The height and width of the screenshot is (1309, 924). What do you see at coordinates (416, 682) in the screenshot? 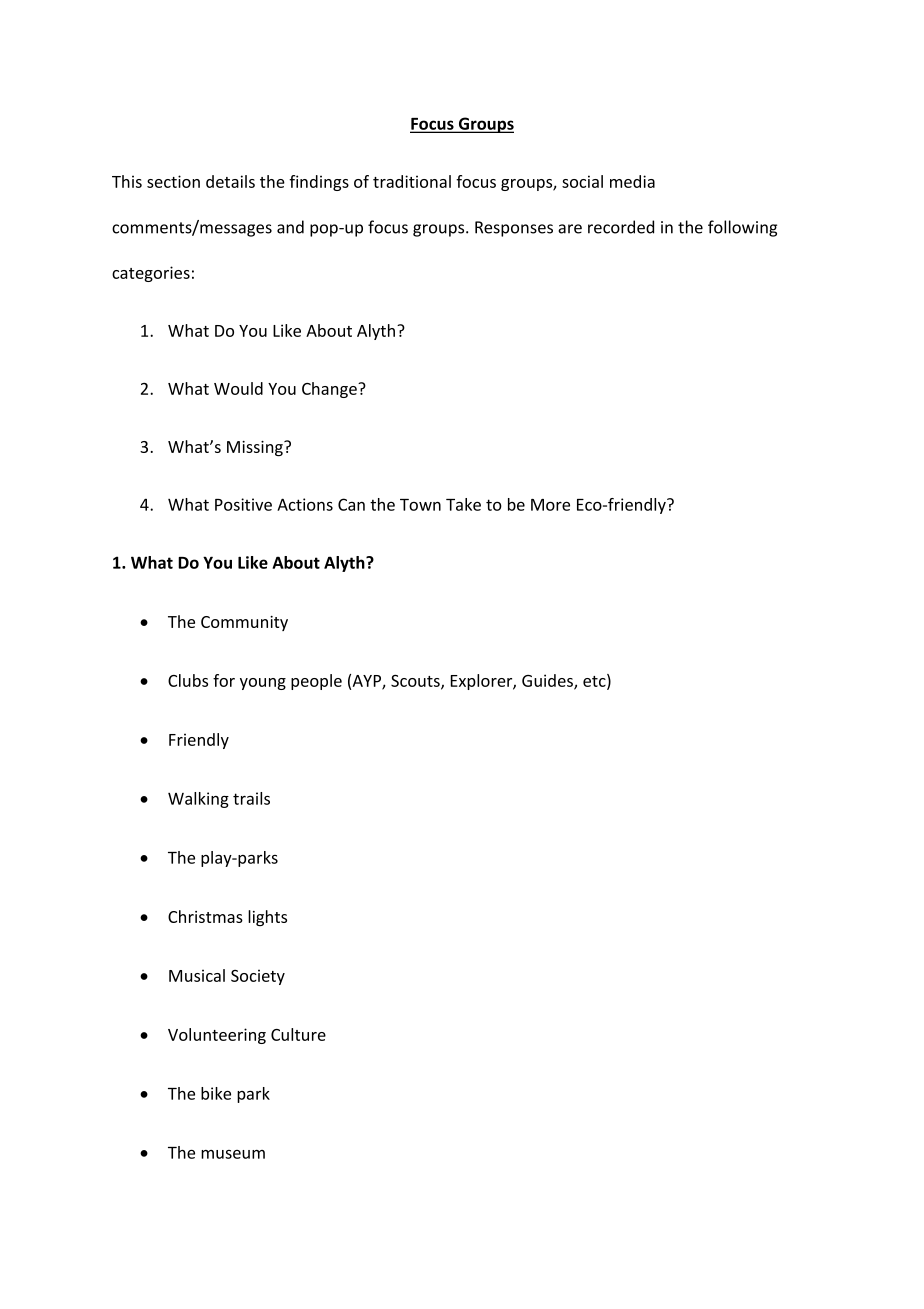
I see `Scouts` at bounding box center [416, 682].
